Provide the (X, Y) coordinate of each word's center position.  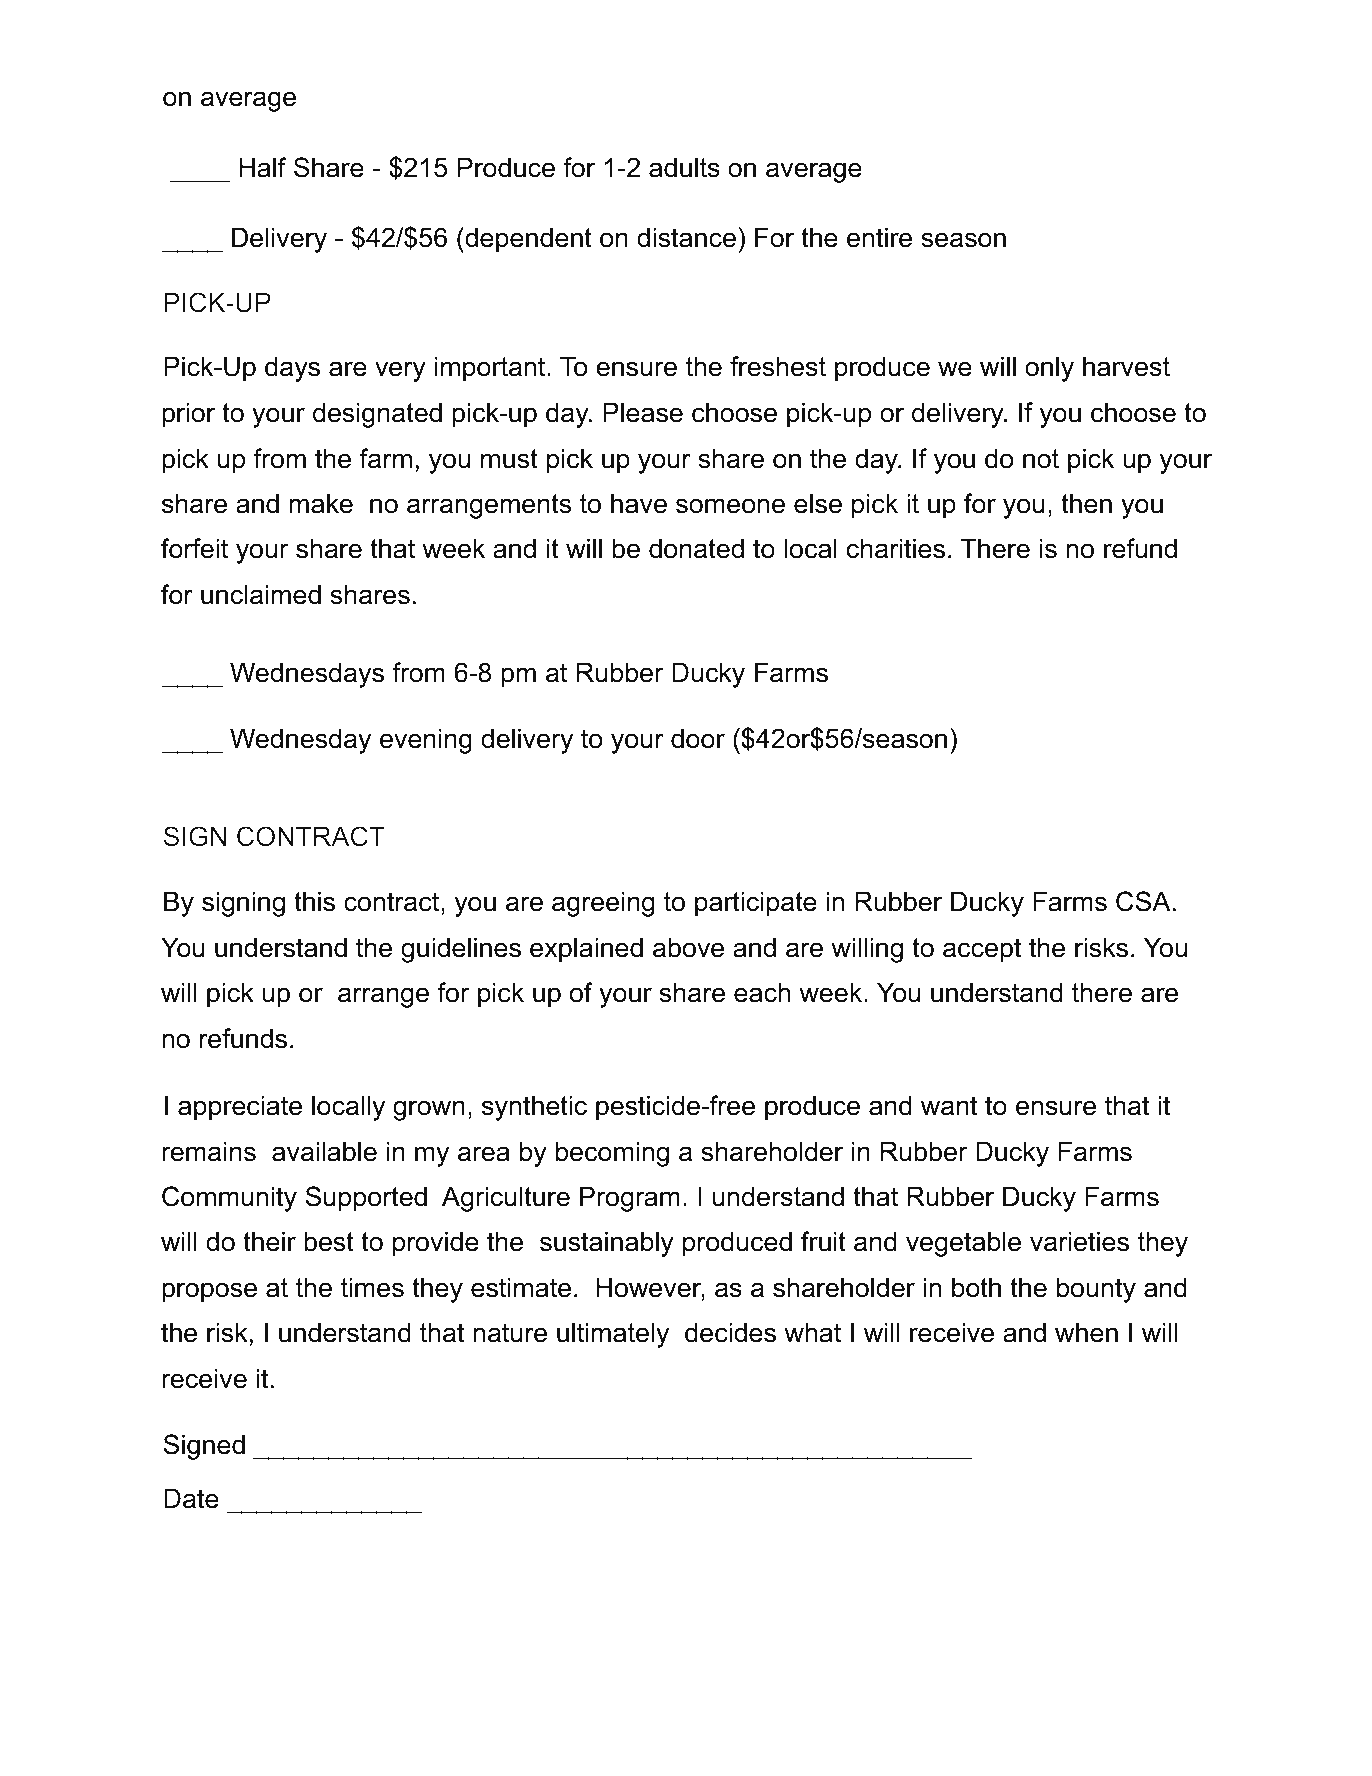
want (949, 1106)
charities (896, 548)
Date (191, 1498)
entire (879, 237)
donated (696, 548)
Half (262, 167)
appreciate (240, 1108)
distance (686, 237)
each (762, 992)
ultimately (613, 1335)
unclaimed (261, 594)
